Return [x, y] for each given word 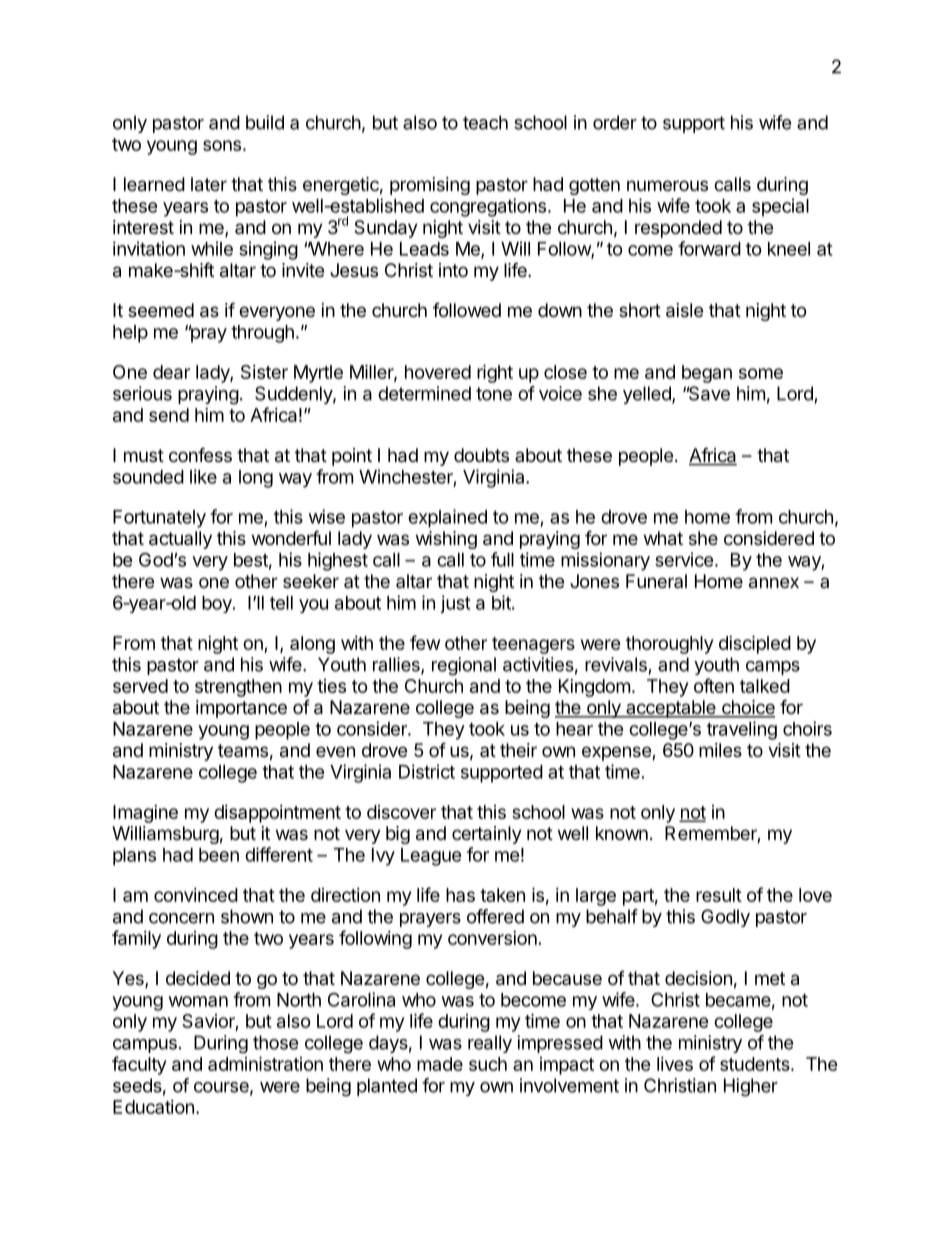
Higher [751, 1087]
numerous [667, 185]
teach [485, 122]
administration [265, 1063]
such [488, 1064]
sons [222, 145]
